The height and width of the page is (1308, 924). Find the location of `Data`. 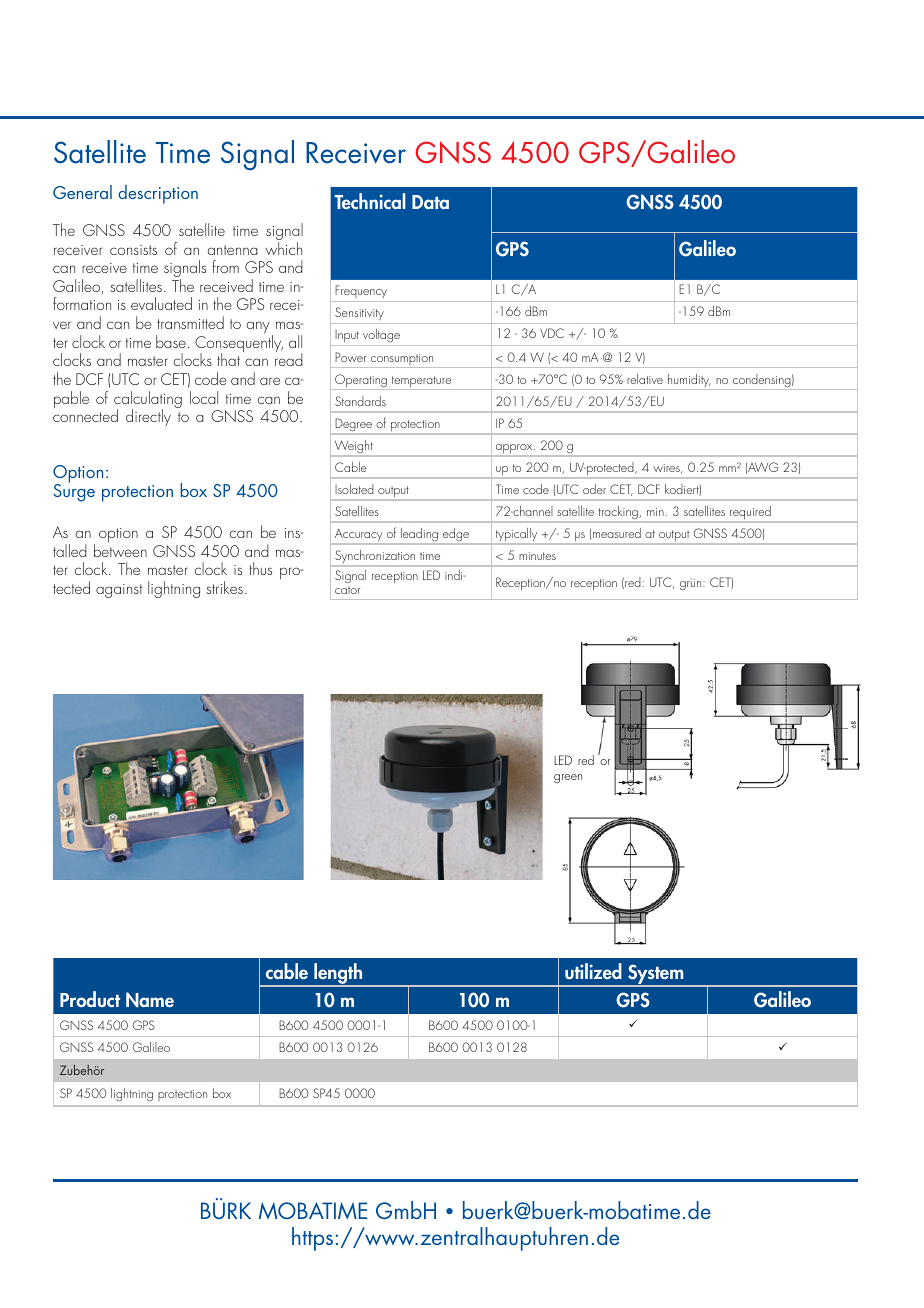

Data is located at coordinates (430, 202).
